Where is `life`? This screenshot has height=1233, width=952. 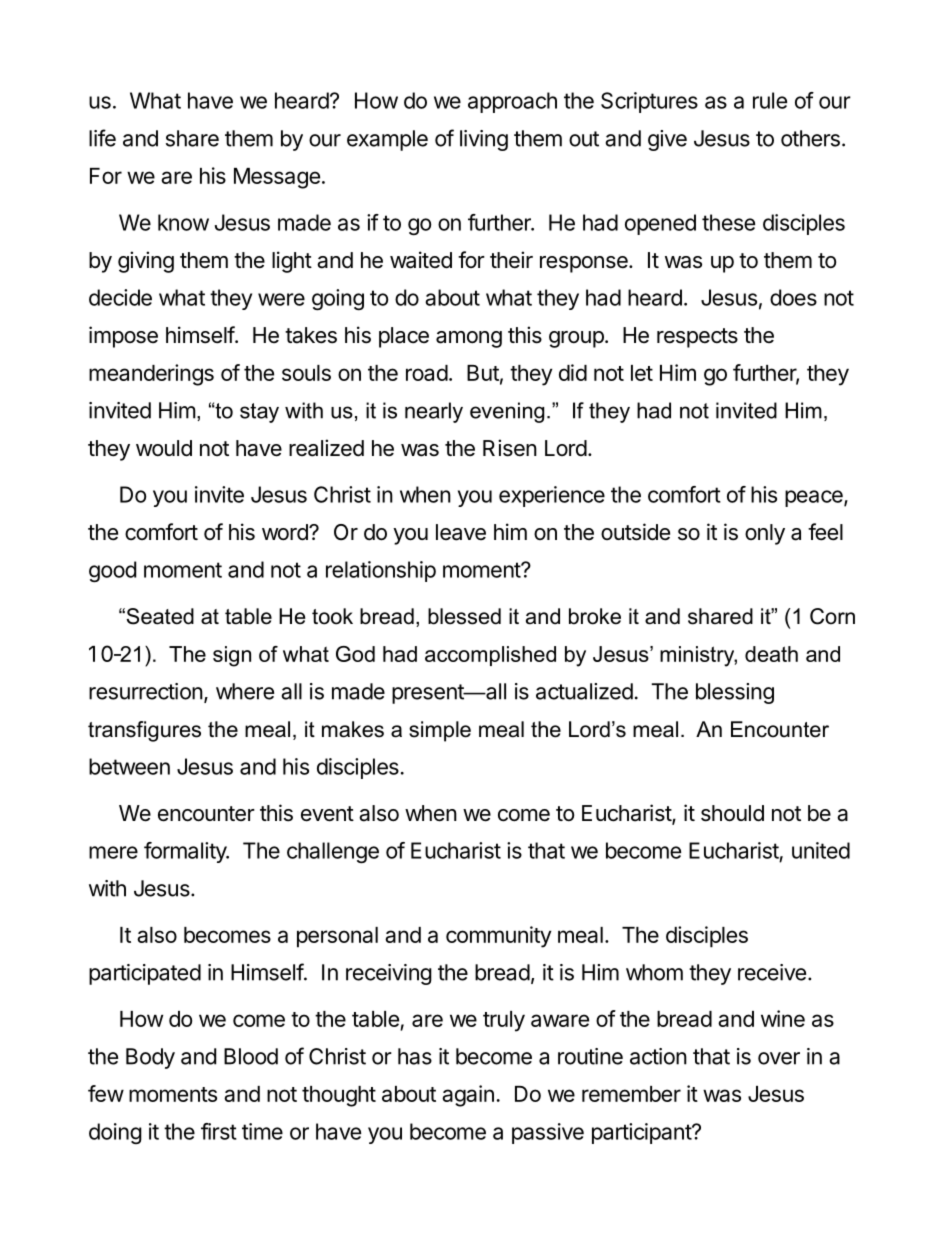
life is located at coordinates (102, 138).
